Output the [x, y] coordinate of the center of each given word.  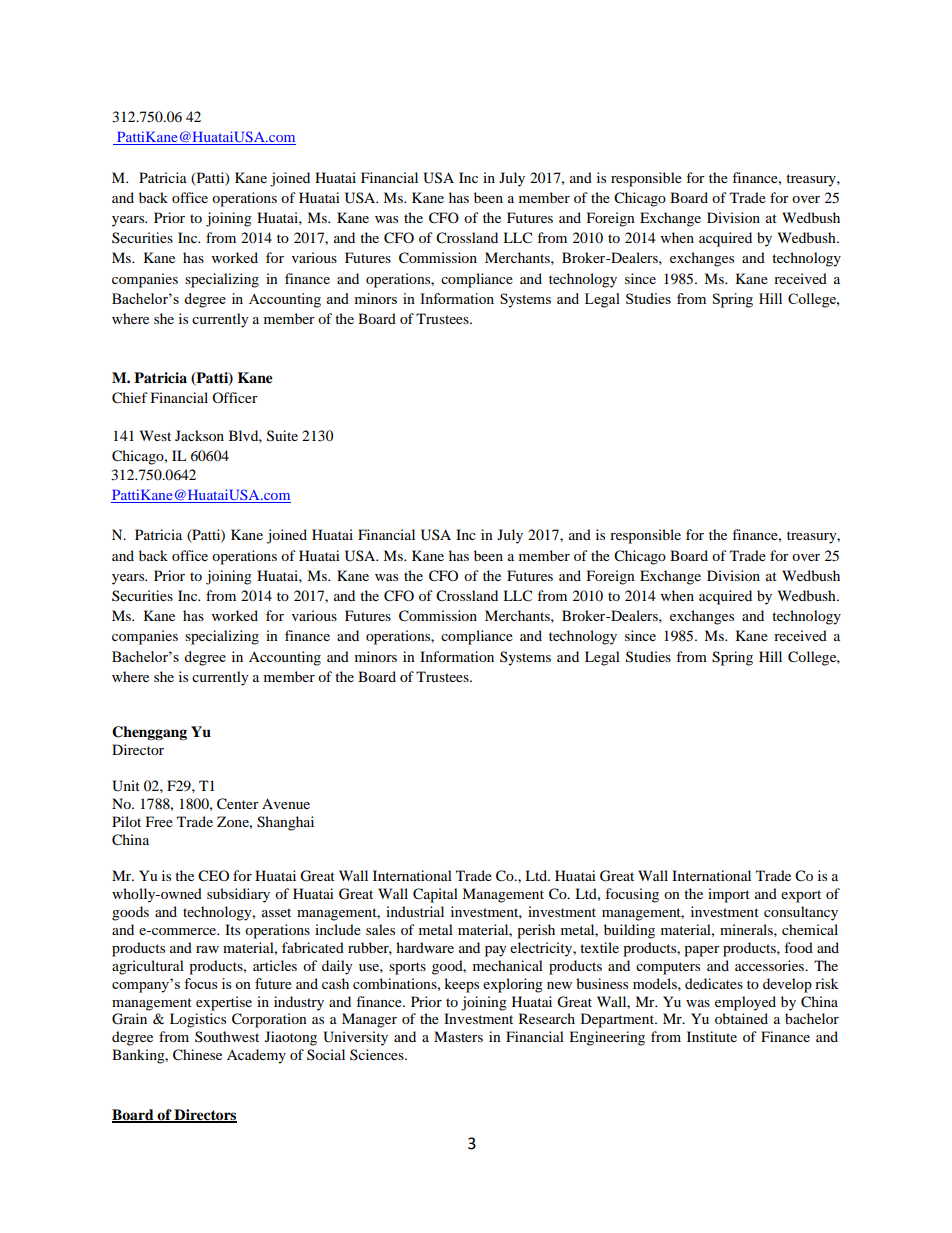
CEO [213, 876]
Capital [435, 895]
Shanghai [285, 823]
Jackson [199, 435]
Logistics [198, 1020]
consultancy [801, 913]
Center [238, 804]
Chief [130, 398]
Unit [126, 786]
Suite [282, 436]
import [729, 895]
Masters [458, 1036]
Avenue [286, 803]
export [801, 896]
